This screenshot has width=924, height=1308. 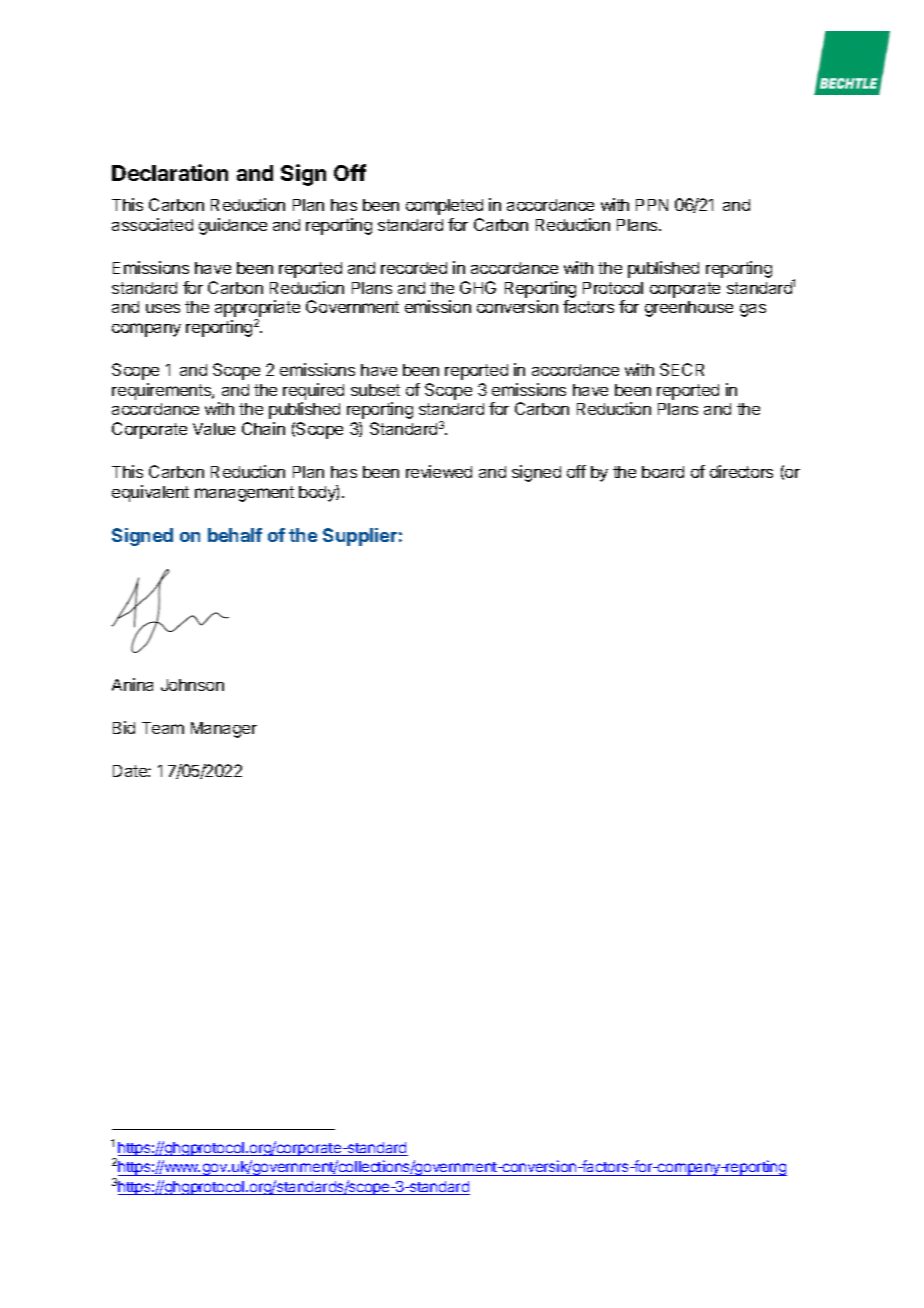 I want to click on Manager, so click(x=224, y=730).
